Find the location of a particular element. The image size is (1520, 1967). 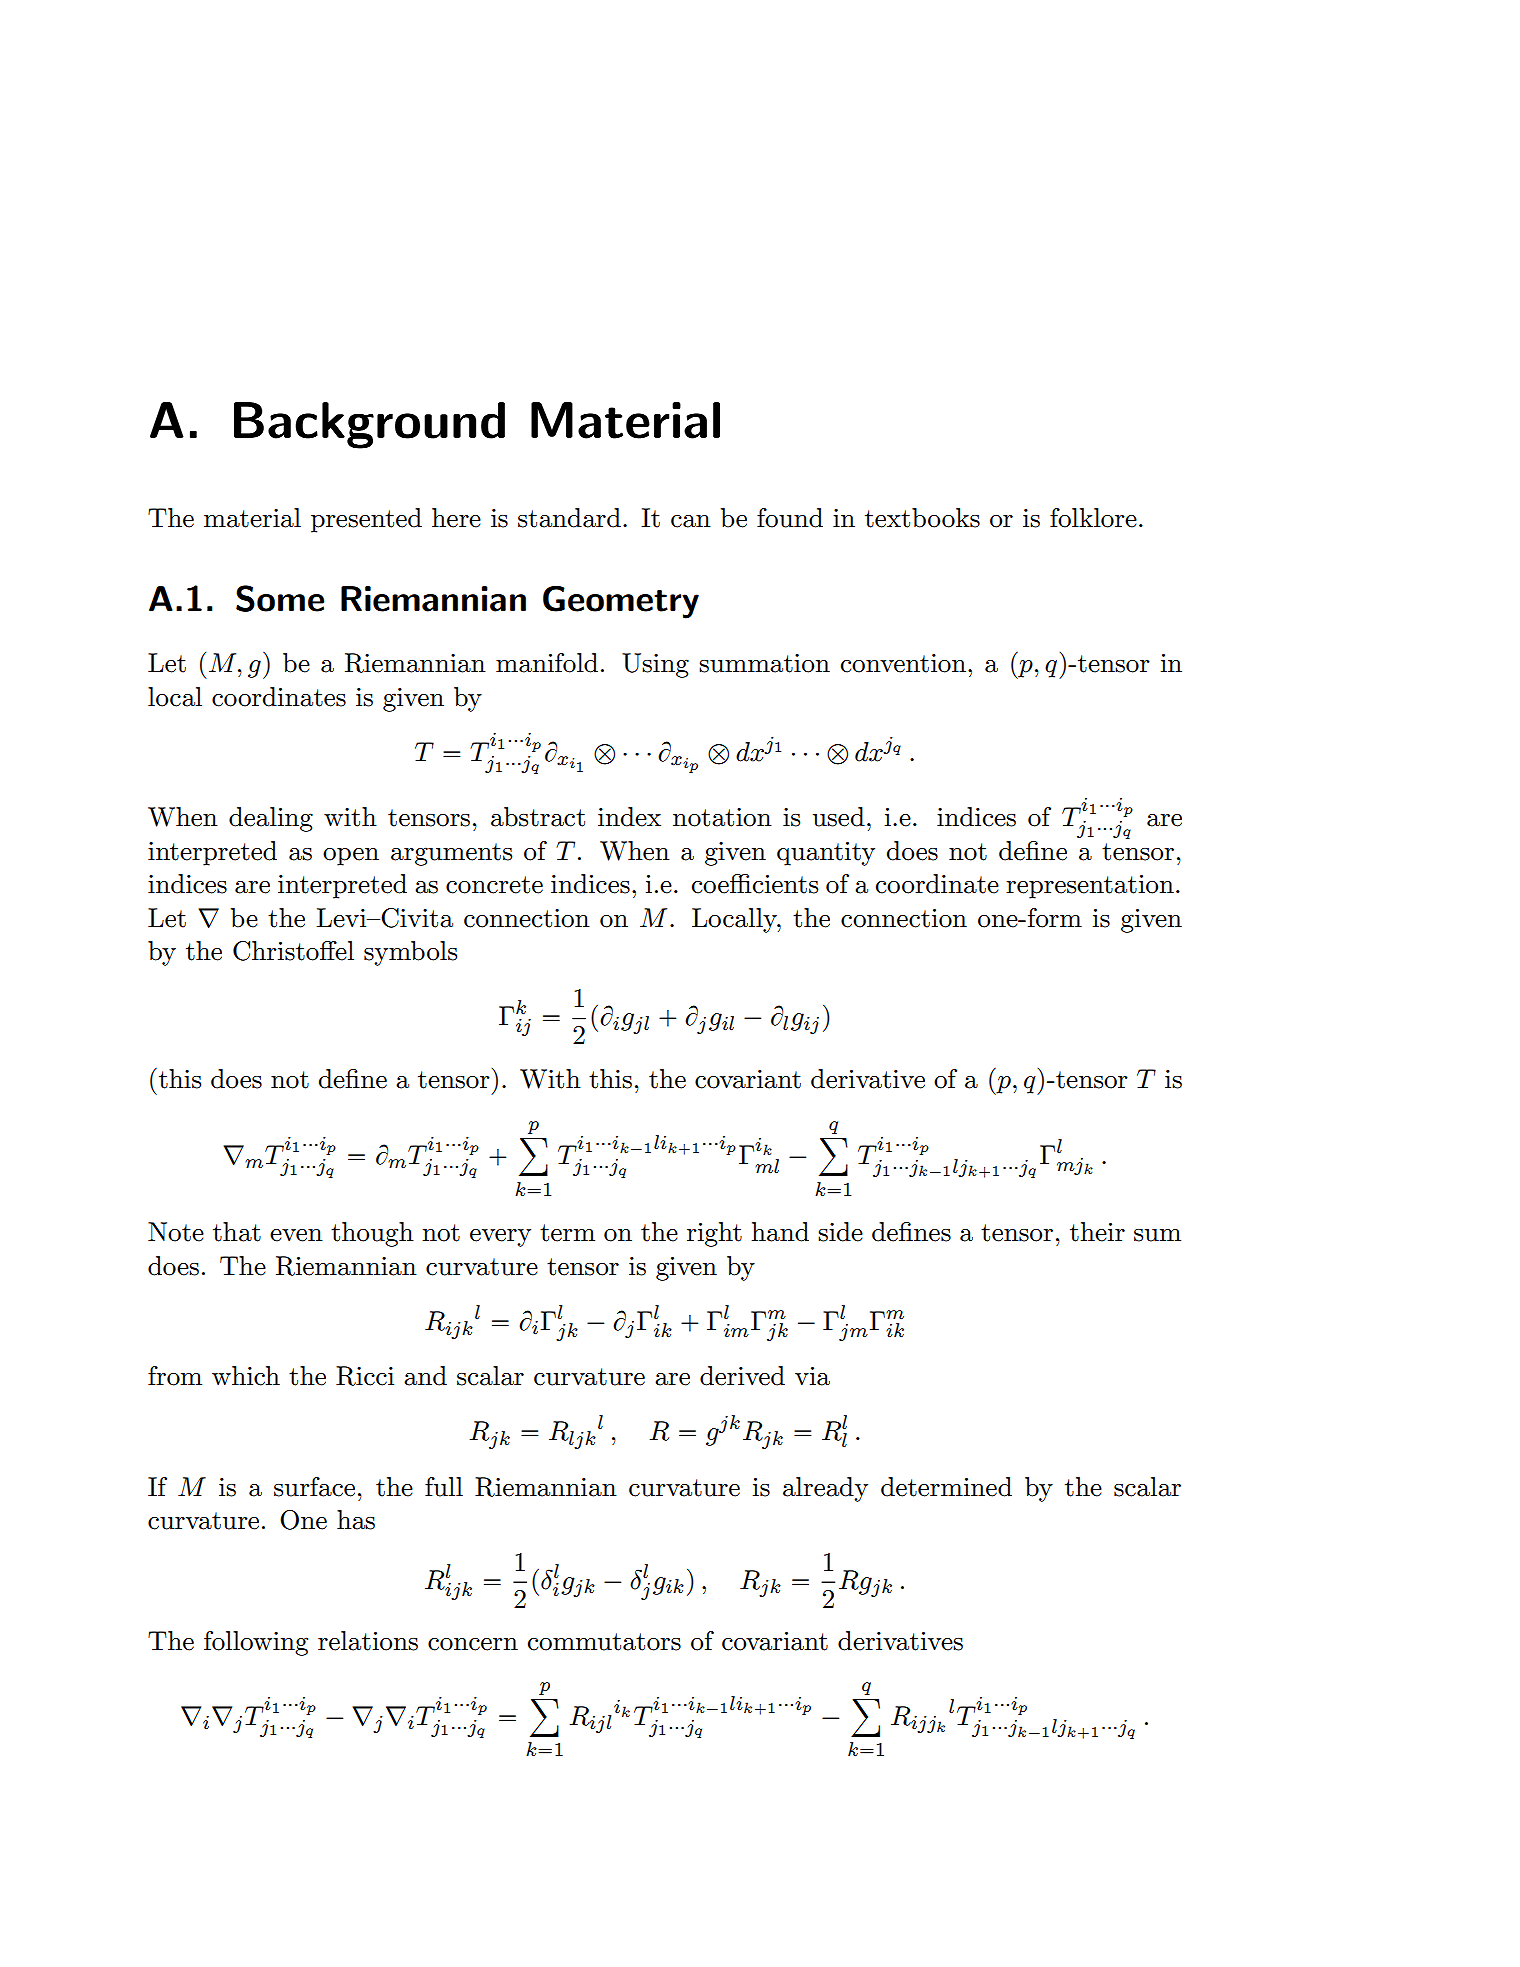

their is located at coordinates (1097, 1232).
